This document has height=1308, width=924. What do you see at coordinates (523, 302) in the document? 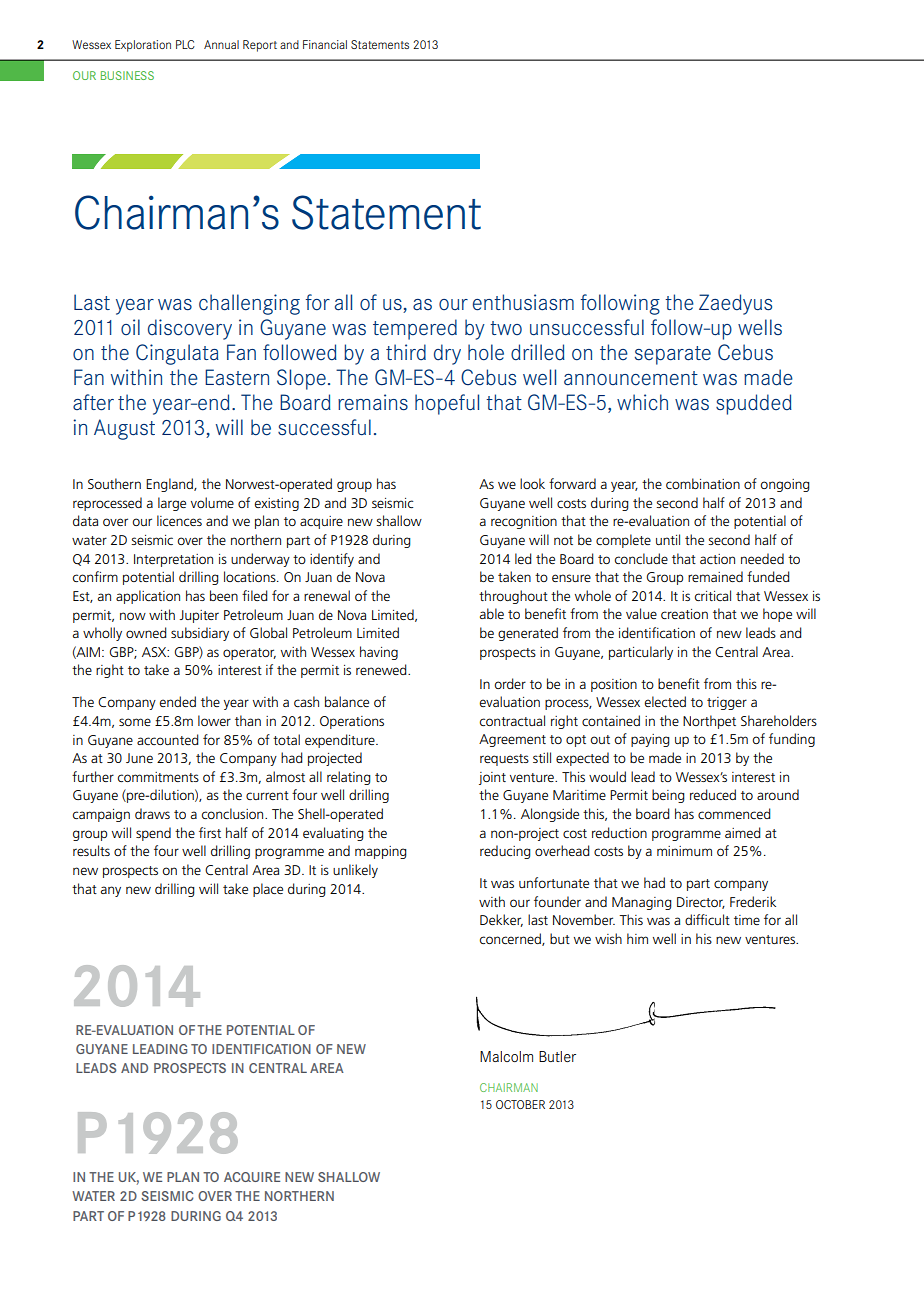
I see `enthusiasm` at bounding box center [523, 302].
